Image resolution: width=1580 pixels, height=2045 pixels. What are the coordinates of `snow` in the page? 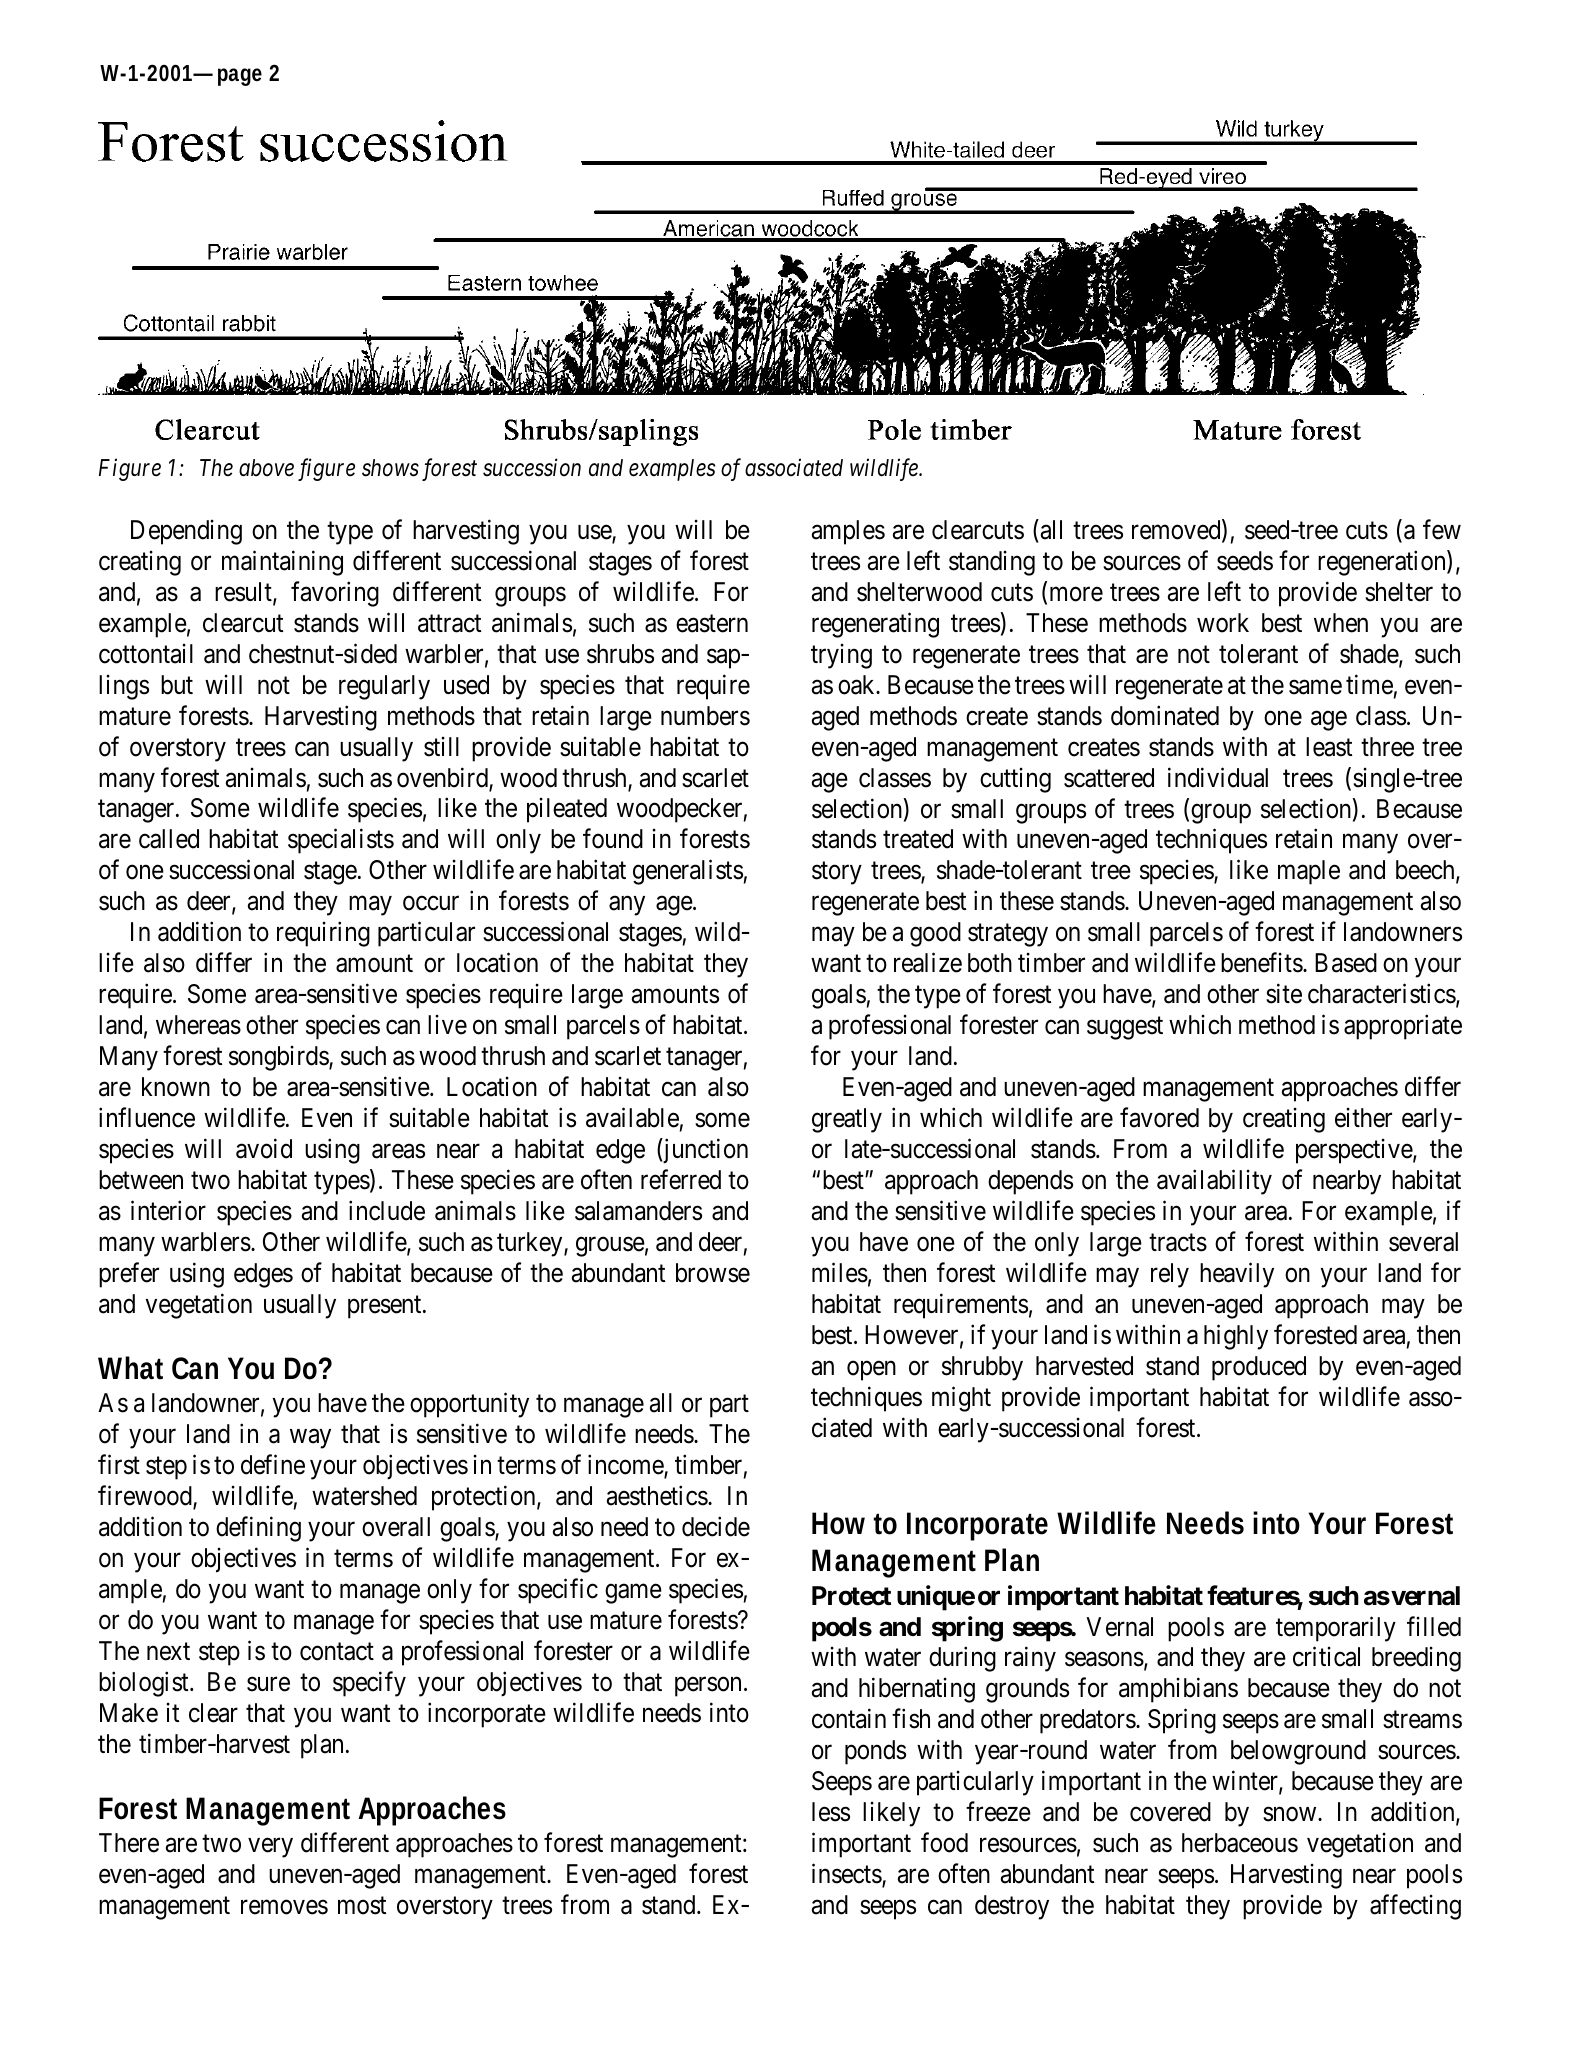 It's located at (1291, 1815).
